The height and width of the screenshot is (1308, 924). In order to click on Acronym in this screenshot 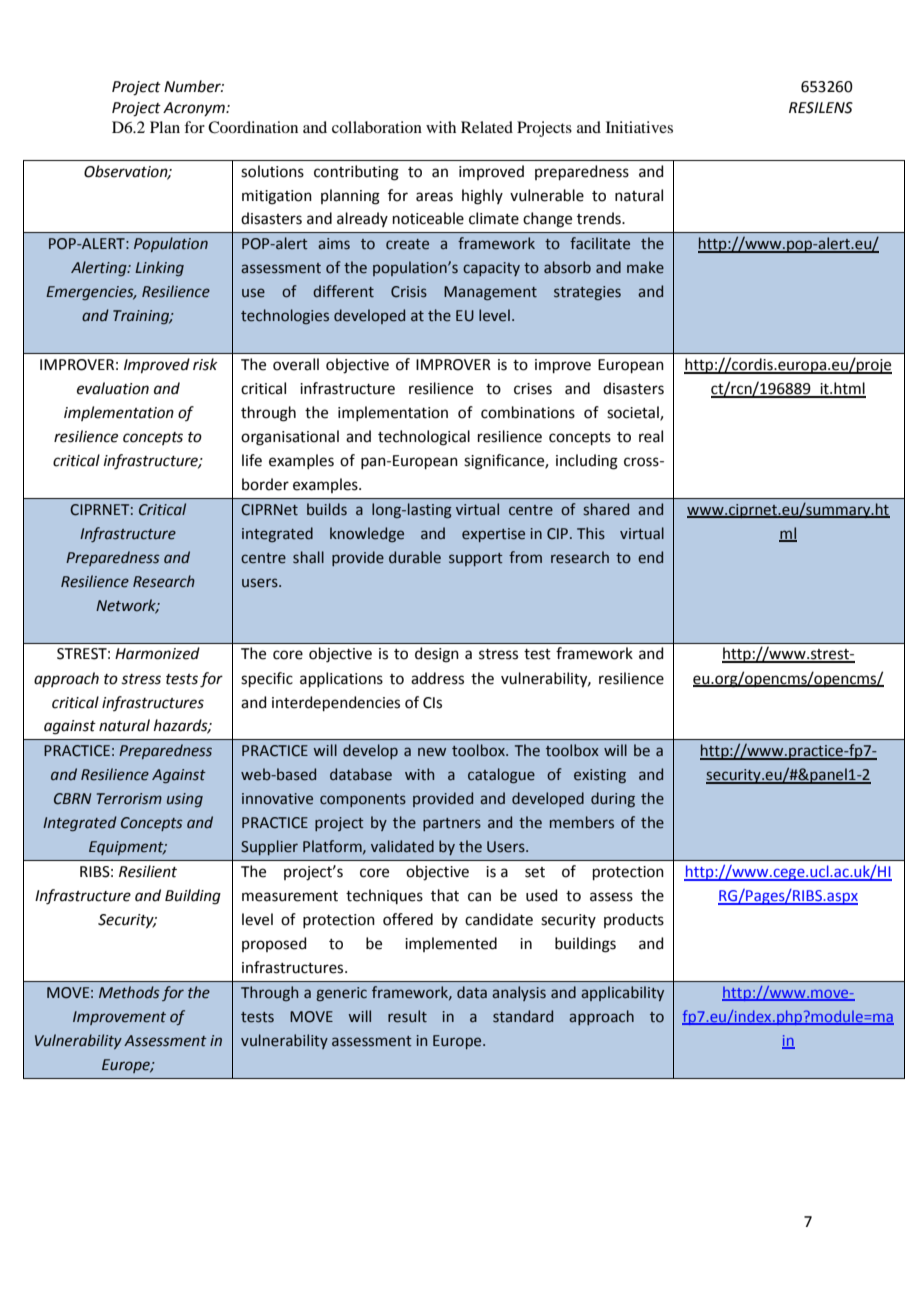, I will do `click(195, 109)`.
